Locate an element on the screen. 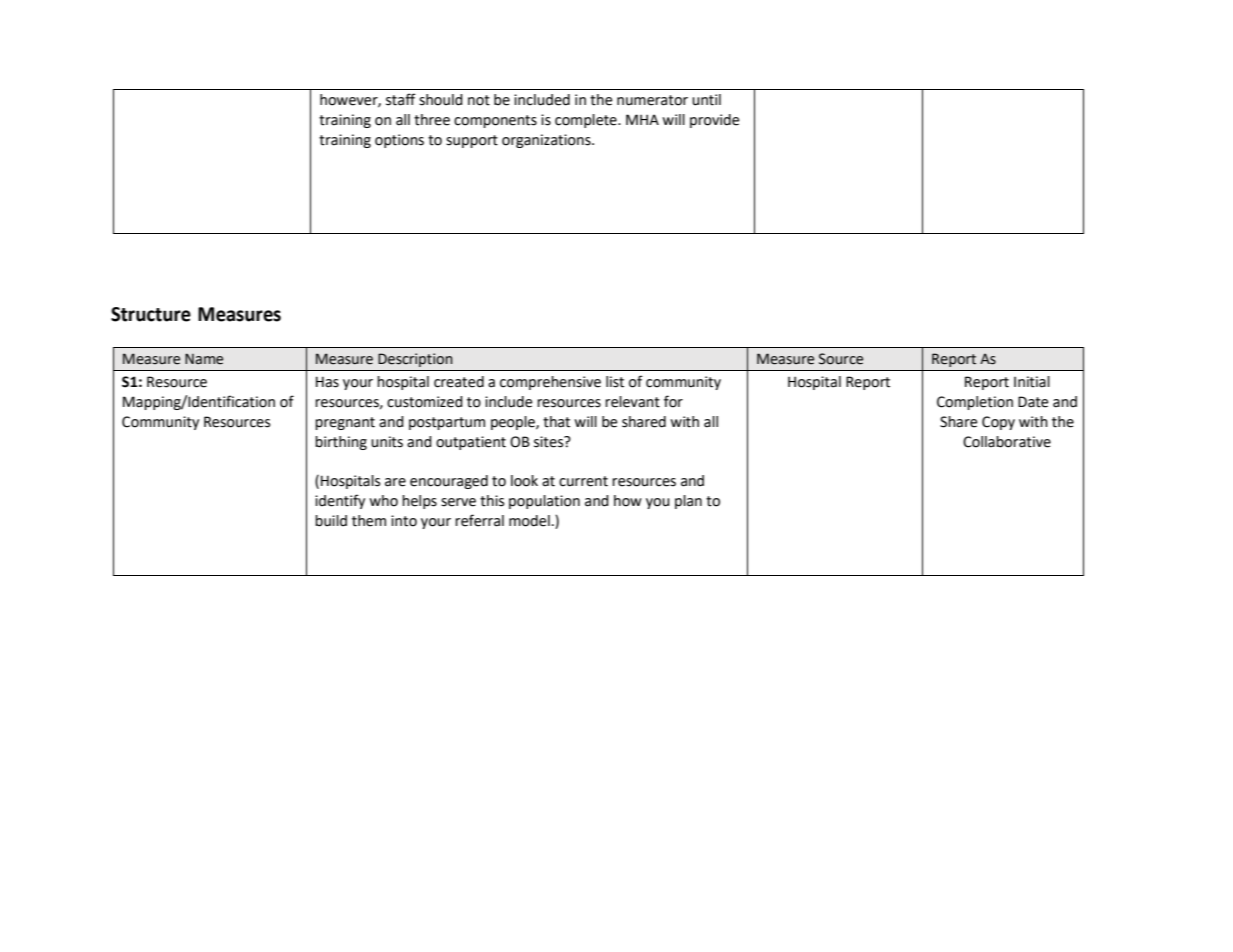  staff is located at coordinates (401, 99).
